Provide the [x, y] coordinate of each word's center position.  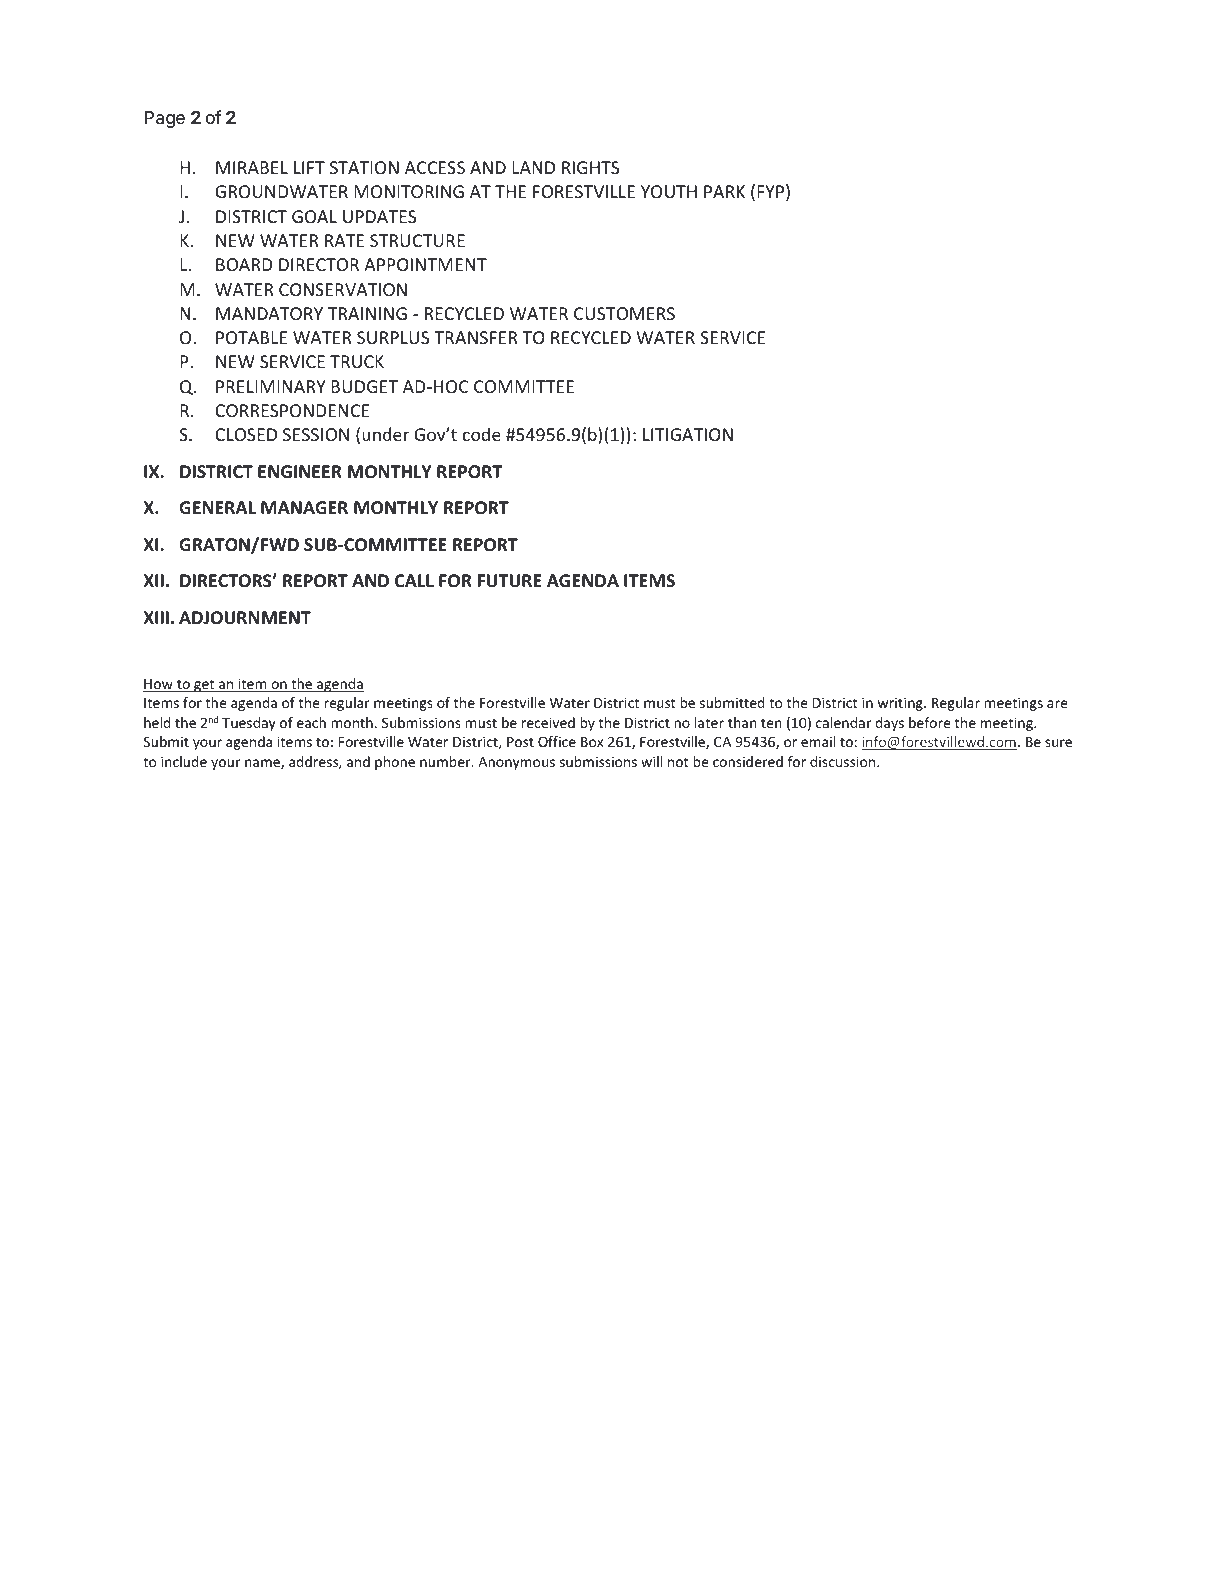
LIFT [309, 167]
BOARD [244, 264]
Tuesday [249, 724]
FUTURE [510, 581]
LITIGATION [688, 434]
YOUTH [669, 191]
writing [901, 704]
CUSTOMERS [624, 313]
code [482, 434]
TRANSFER [475, 337]
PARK [724, 191]
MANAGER [304, 508]
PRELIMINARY [270, 386]
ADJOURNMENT [245, 618]
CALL [414, 580]
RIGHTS [590, 167]
